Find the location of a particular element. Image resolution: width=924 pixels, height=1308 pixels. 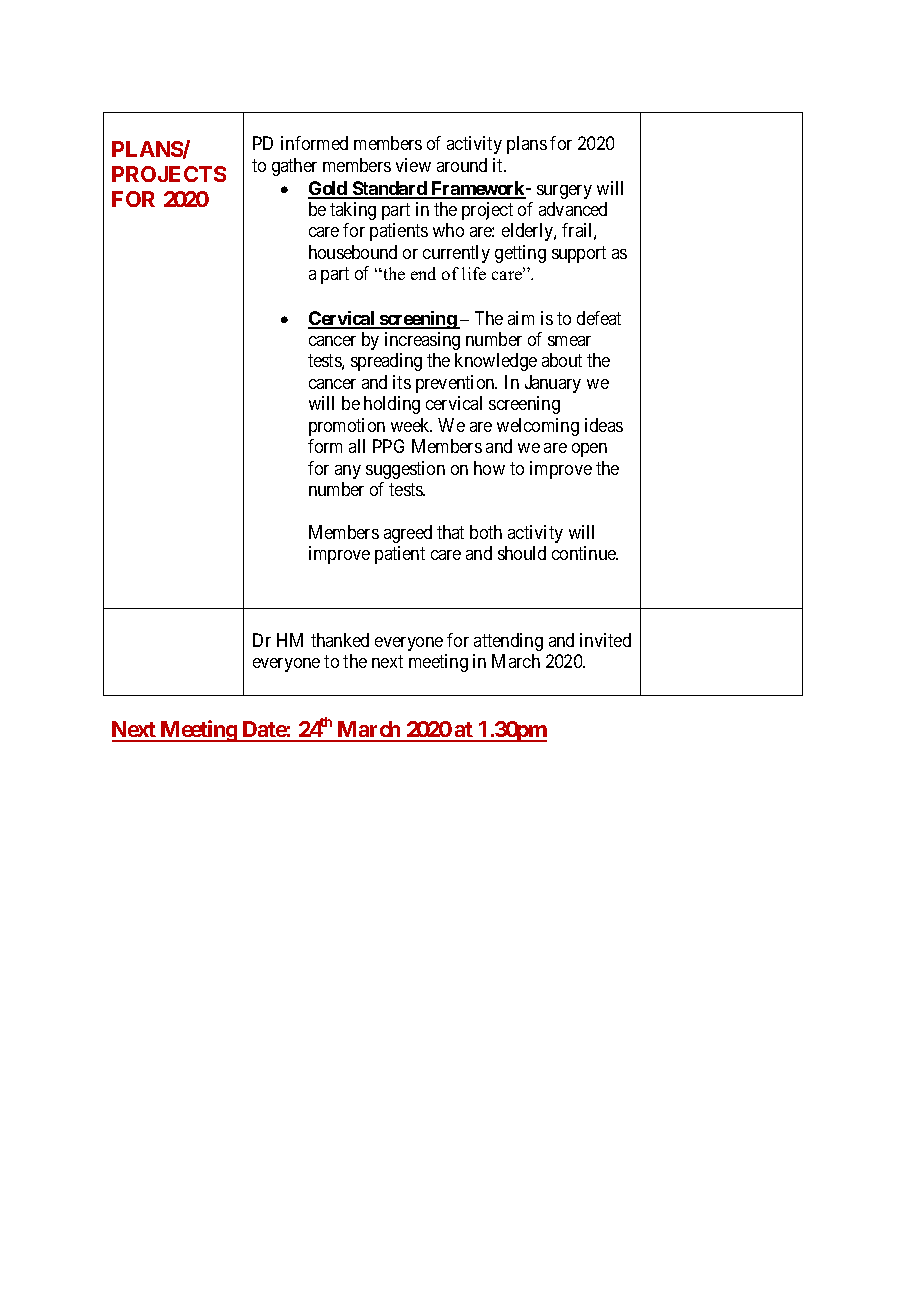

around is located at coordinates (462, 165).
